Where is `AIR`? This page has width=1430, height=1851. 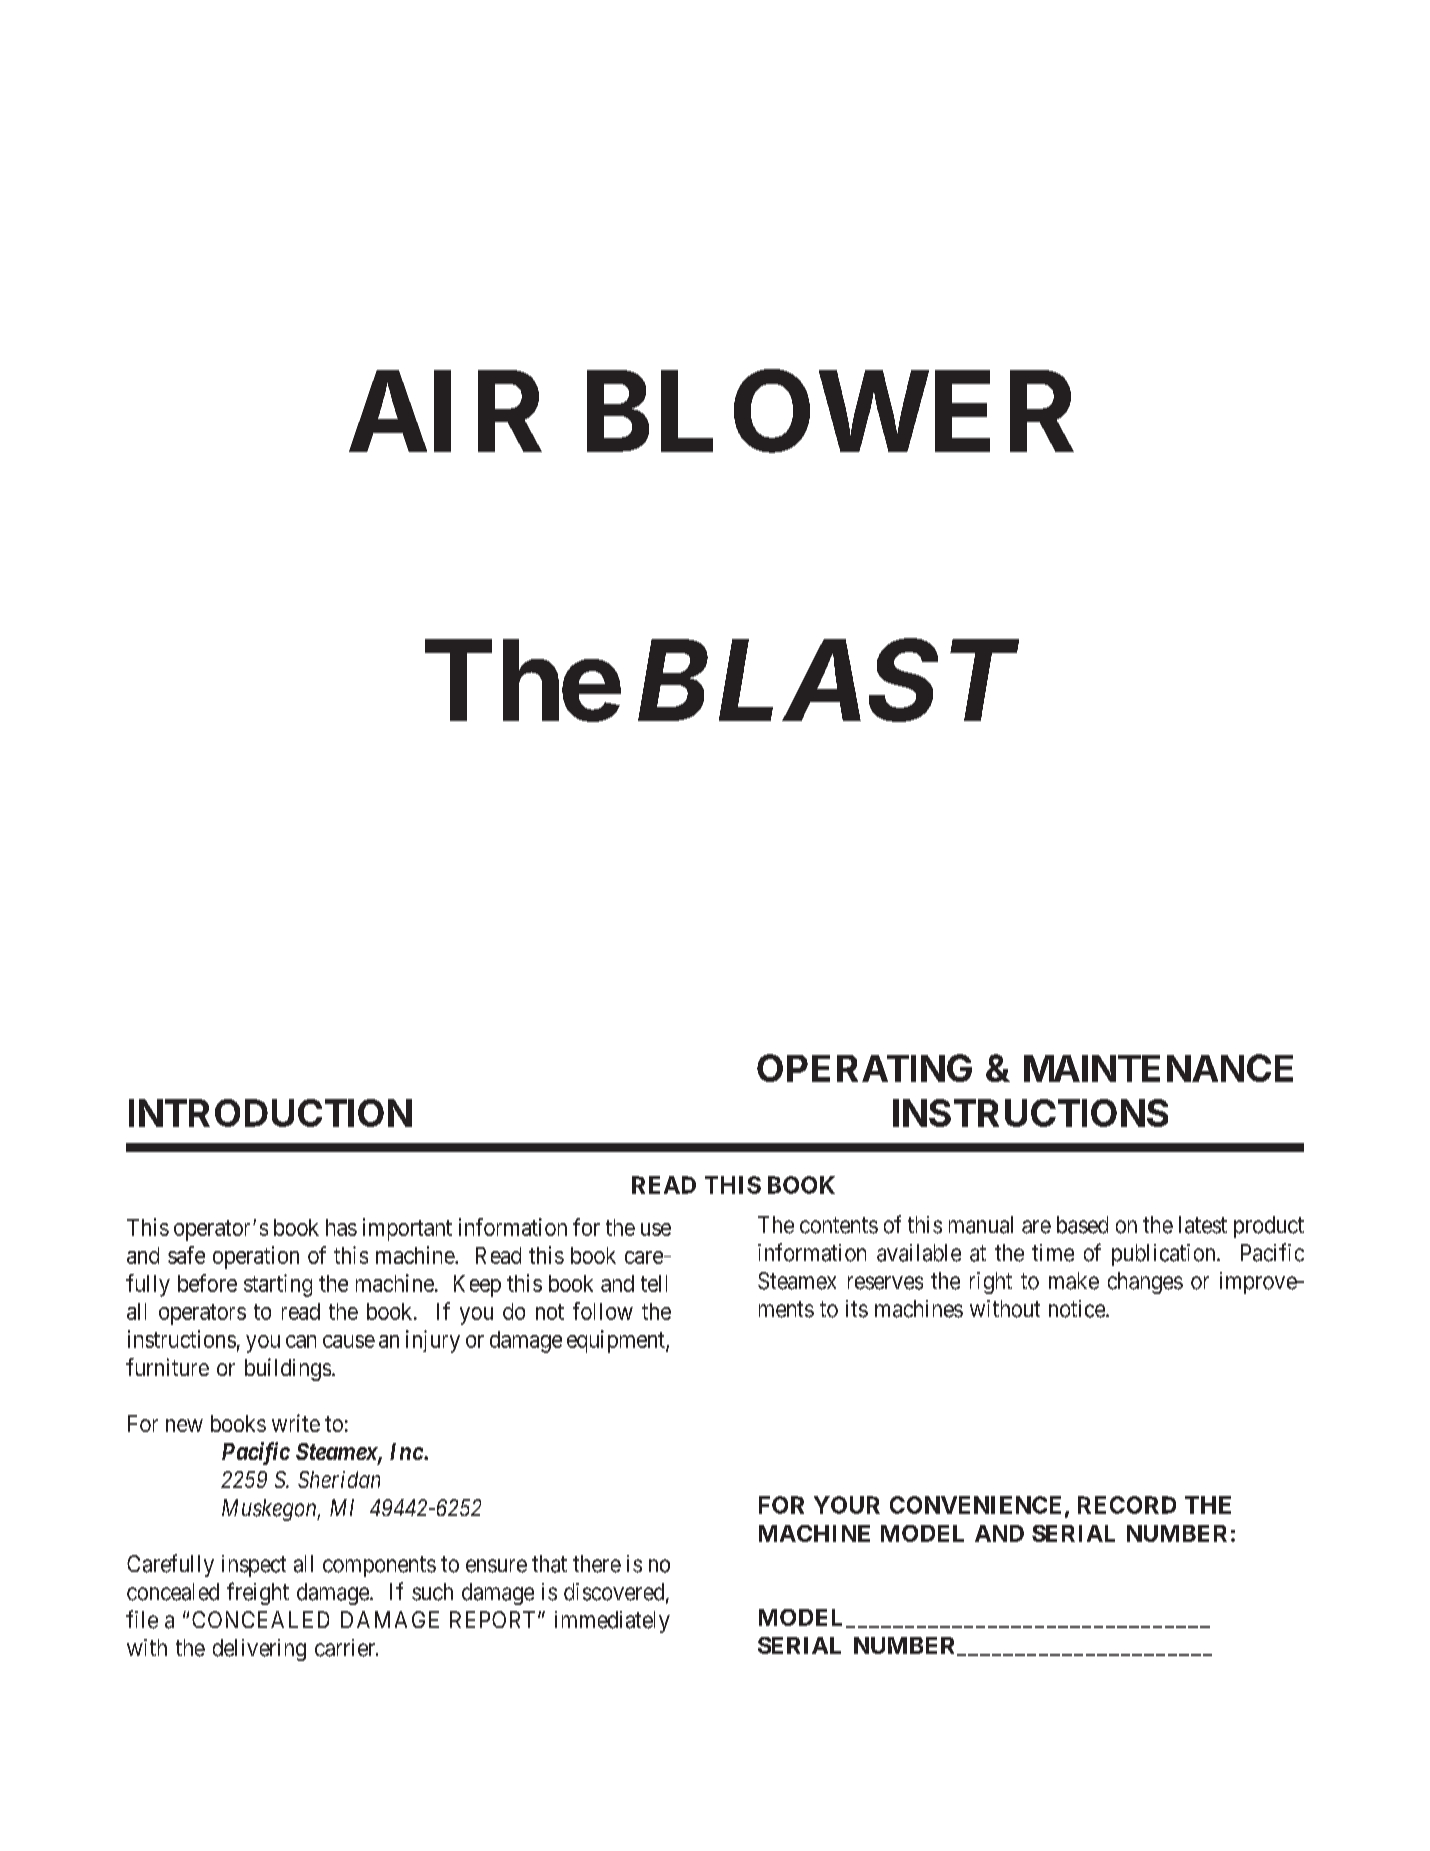 AIR is located at coordinates (445, 412).
